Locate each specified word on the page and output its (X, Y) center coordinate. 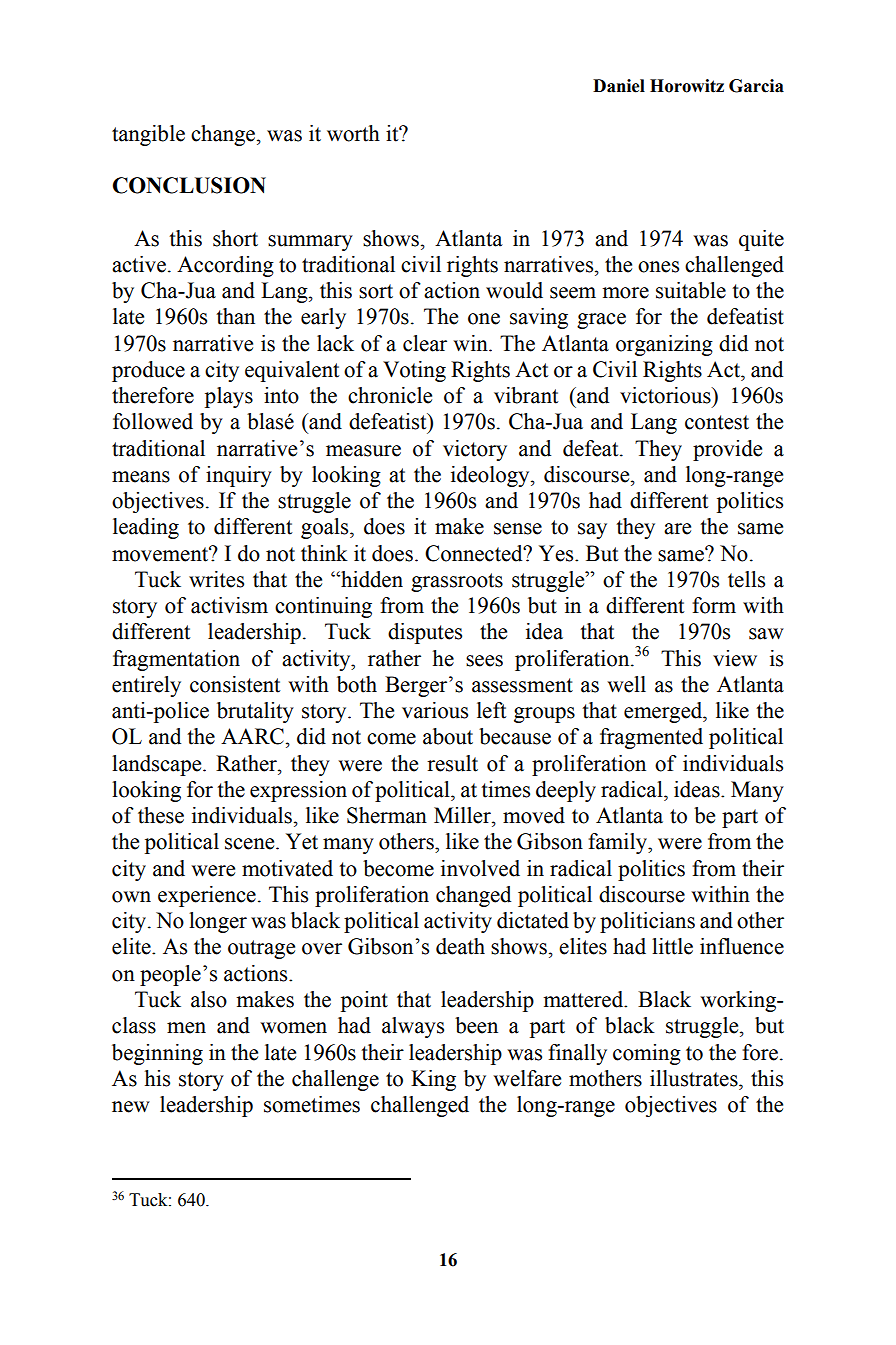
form (714, 605)
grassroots (457, 582)
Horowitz (687, 86)
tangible (148, 135)
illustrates (695, 1078)
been (476, 1025)
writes (216, 579)
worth (353, 133)
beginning (157, 1054)
